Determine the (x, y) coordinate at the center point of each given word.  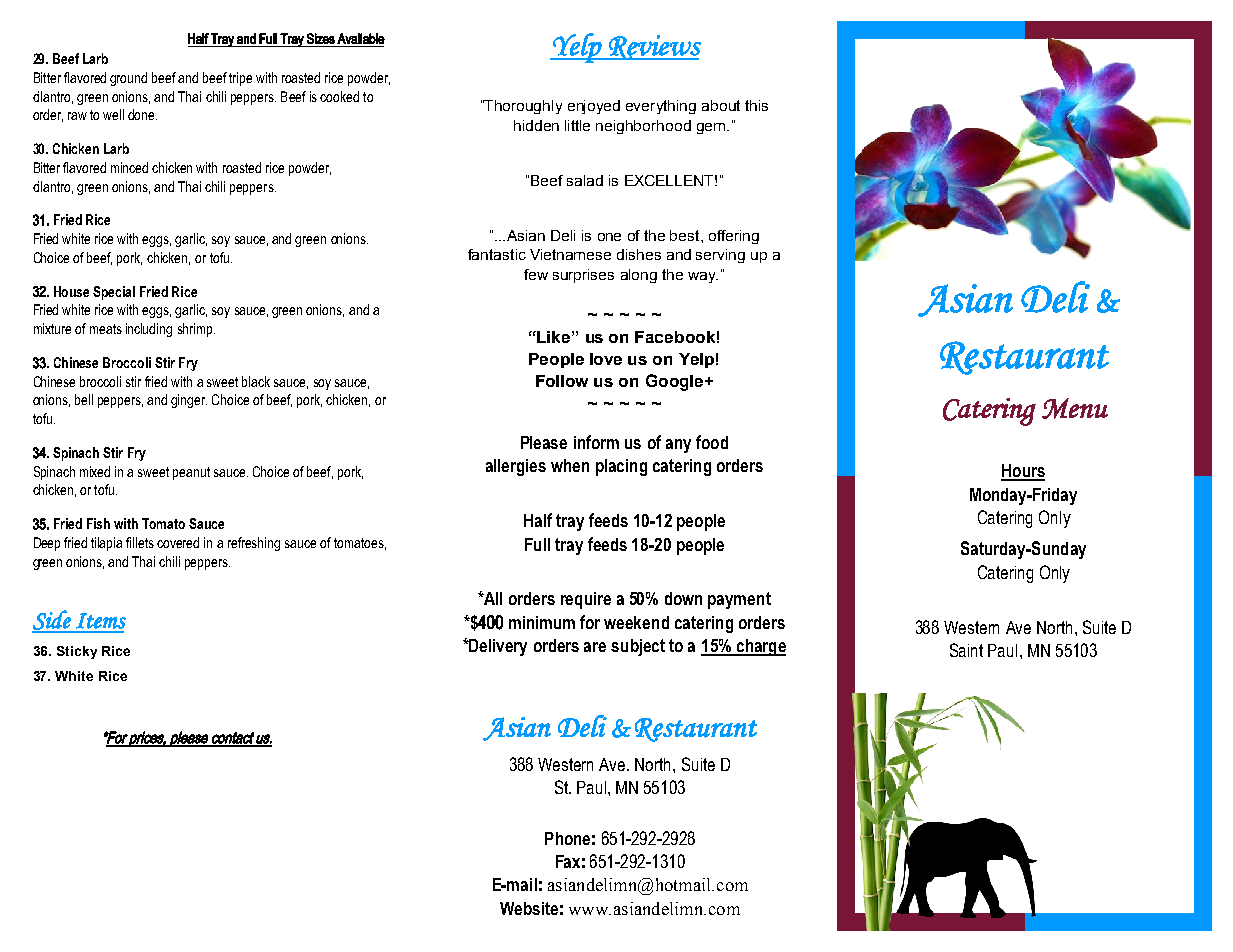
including (149, 330)
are (595, 647)
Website (529, 908)
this (756, 105)
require (586, 600)
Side (52, 621)
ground (128, 79)
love (606, 359)
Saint (966, 650)
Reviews (654, 47)
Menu (1075, 408)
